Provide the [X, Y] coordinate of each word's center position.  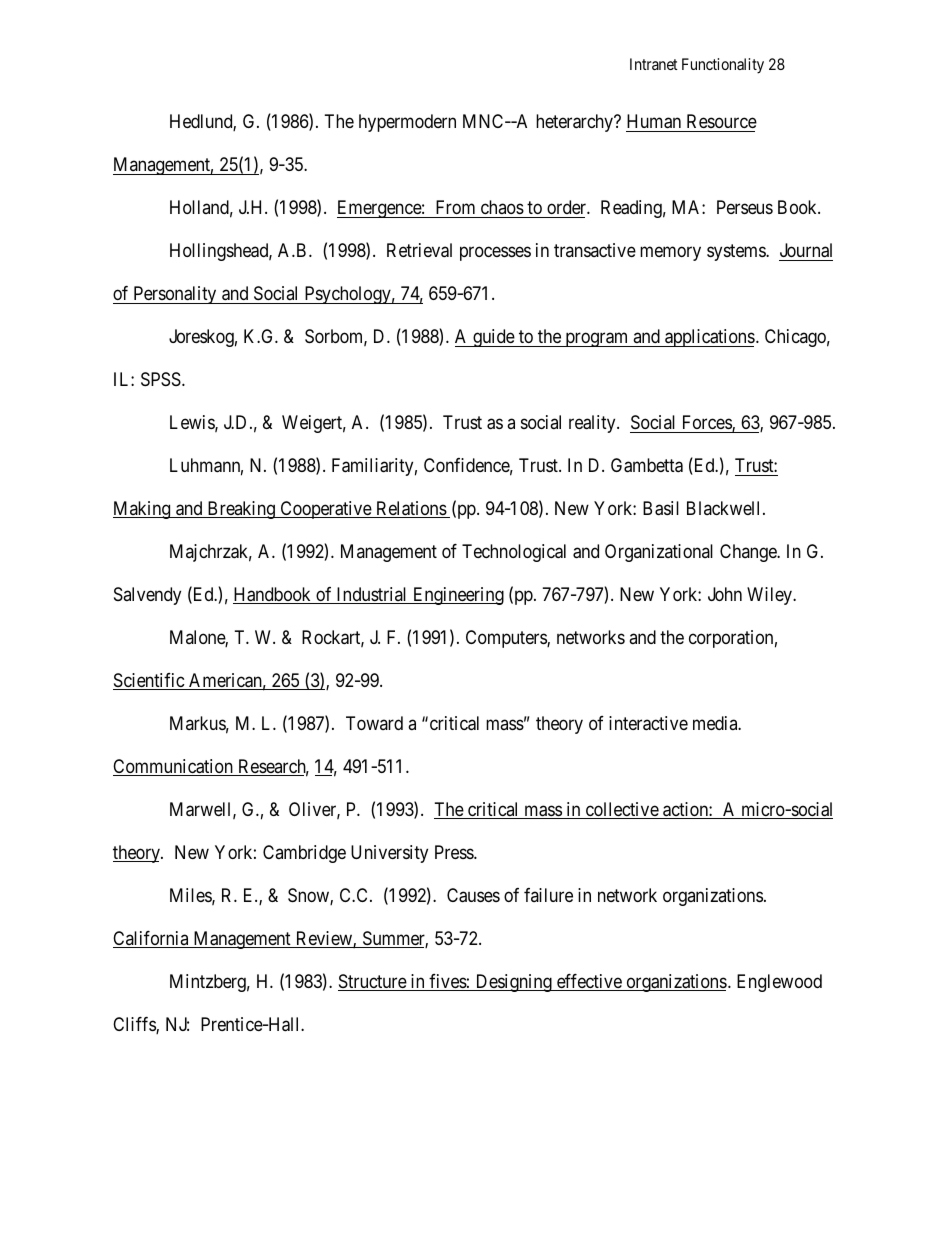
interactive [648, 723]
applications [709, 338]
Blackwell [725, 508]
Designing [513, 983]
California [152, 939]
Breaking [241, 510]
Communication [174, 767]
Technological [514, 553]
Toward [374, 723]
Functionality [723, 66]
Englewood [779, 983]
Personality [175, 295]
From [455, 207]
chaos [502, 207]
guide [493, 338]
